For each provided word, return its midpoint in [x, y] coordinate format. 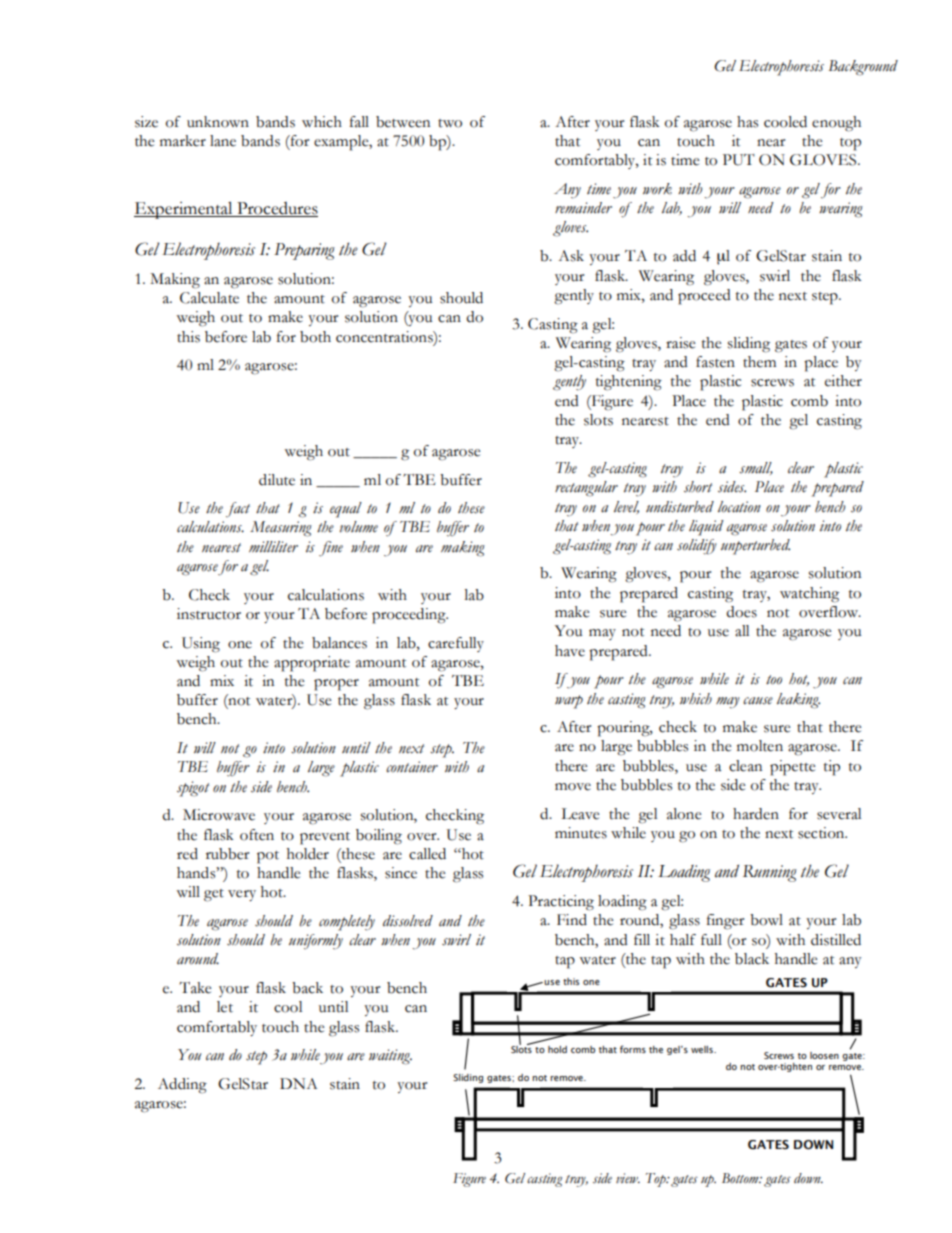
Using [201, 645]
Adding [182, 1086]
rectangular [586, 489]
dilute [277, 480]
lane [223, 141]
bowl [766, 920]
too [774, 680]
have [570, 651]
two [450, 123]
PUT [739, 160]
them [759, 362]
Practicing [561, 903]
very [242, 895]
